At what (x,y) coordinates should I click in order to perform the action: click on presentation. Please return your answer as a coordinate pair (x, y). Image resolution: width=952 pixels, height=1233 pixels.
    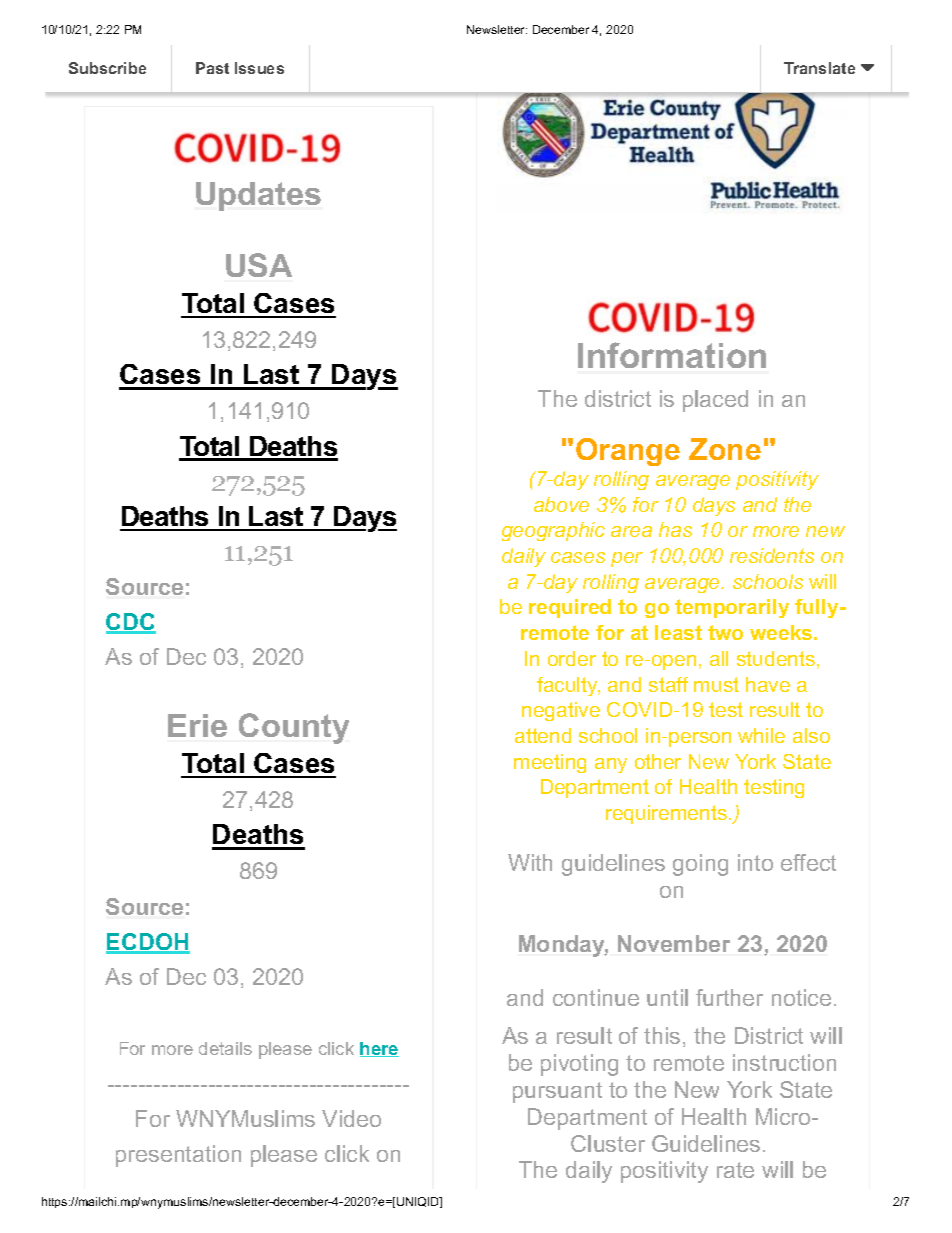
    Looking at the image, I should click on (178, 1156).
